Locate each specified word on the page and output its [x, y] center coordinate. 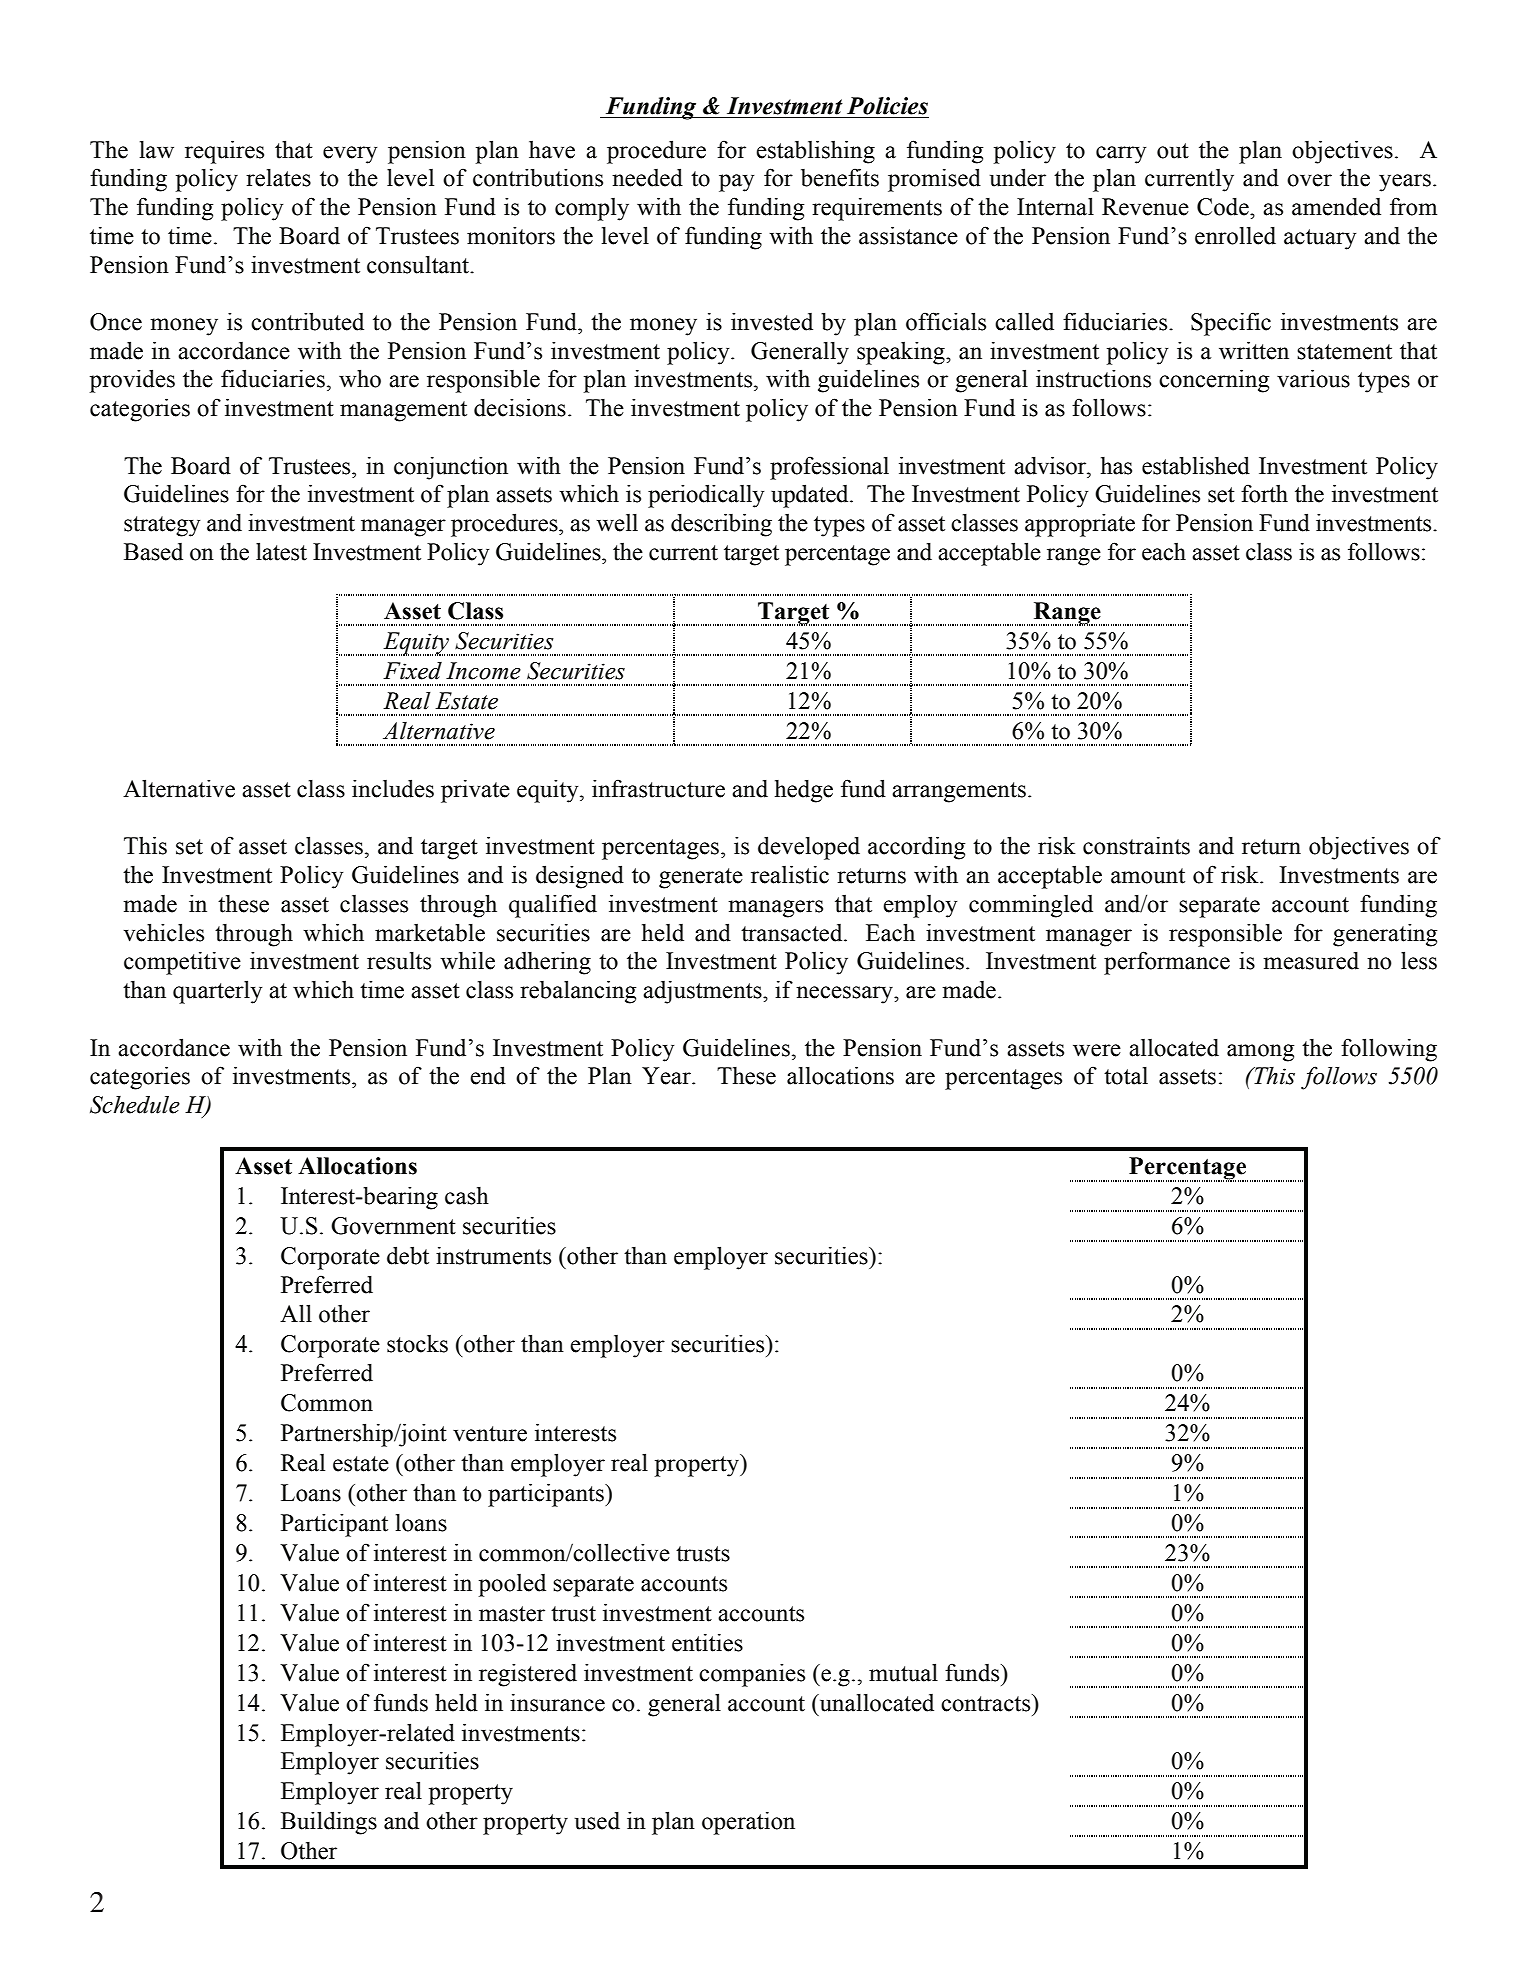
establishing [815, 152]
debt [408, 1255]
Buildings [329, 1823]
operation [748, 1823]
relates [278, 177]
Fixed [412, 671]
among [1260, 1053]
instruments [493, 1255]
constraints [1136, 845]
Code [1224, 206]
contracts [987, 1703]
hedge [804, 791]
